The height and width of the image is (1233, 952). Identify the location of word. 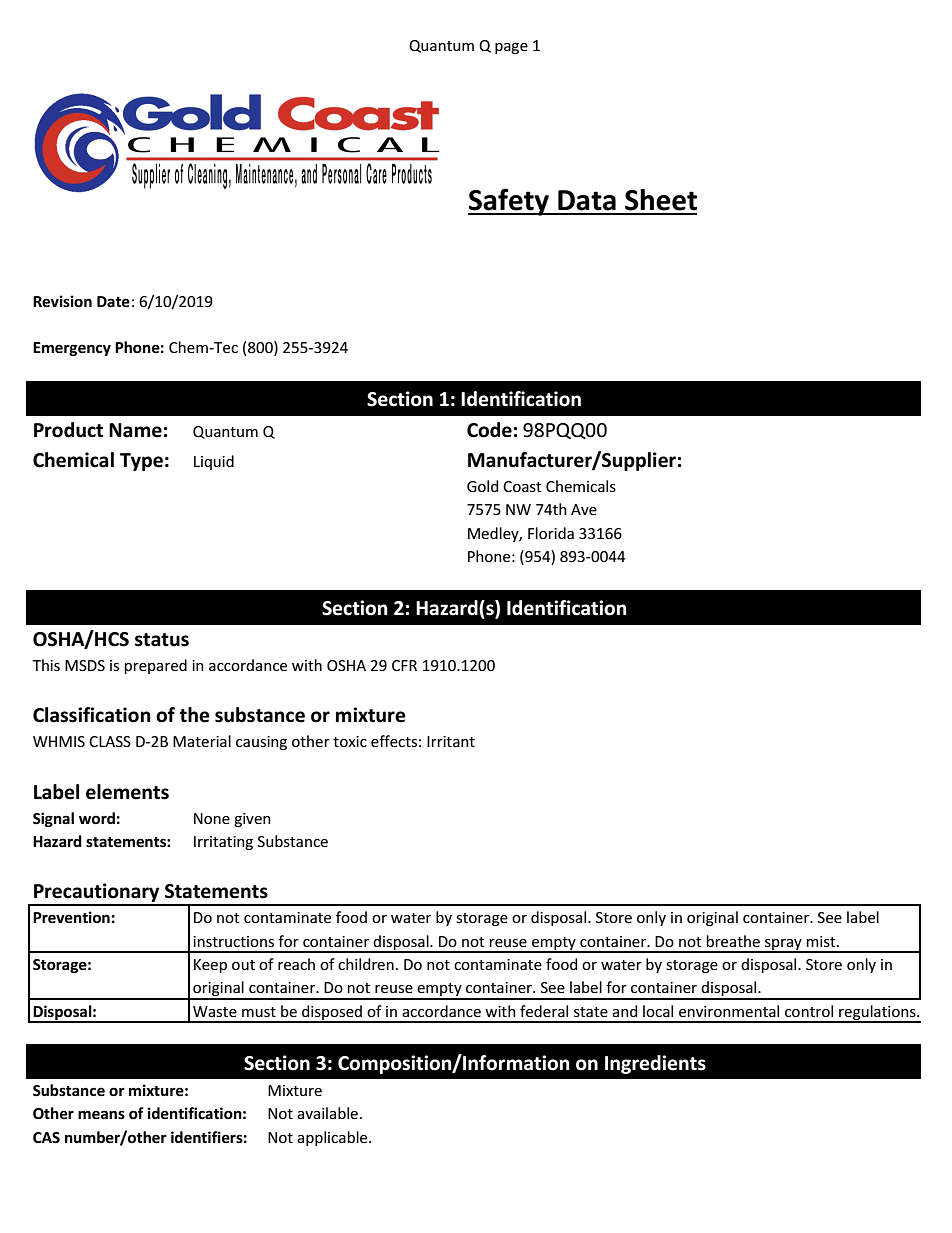
(97, 818).
